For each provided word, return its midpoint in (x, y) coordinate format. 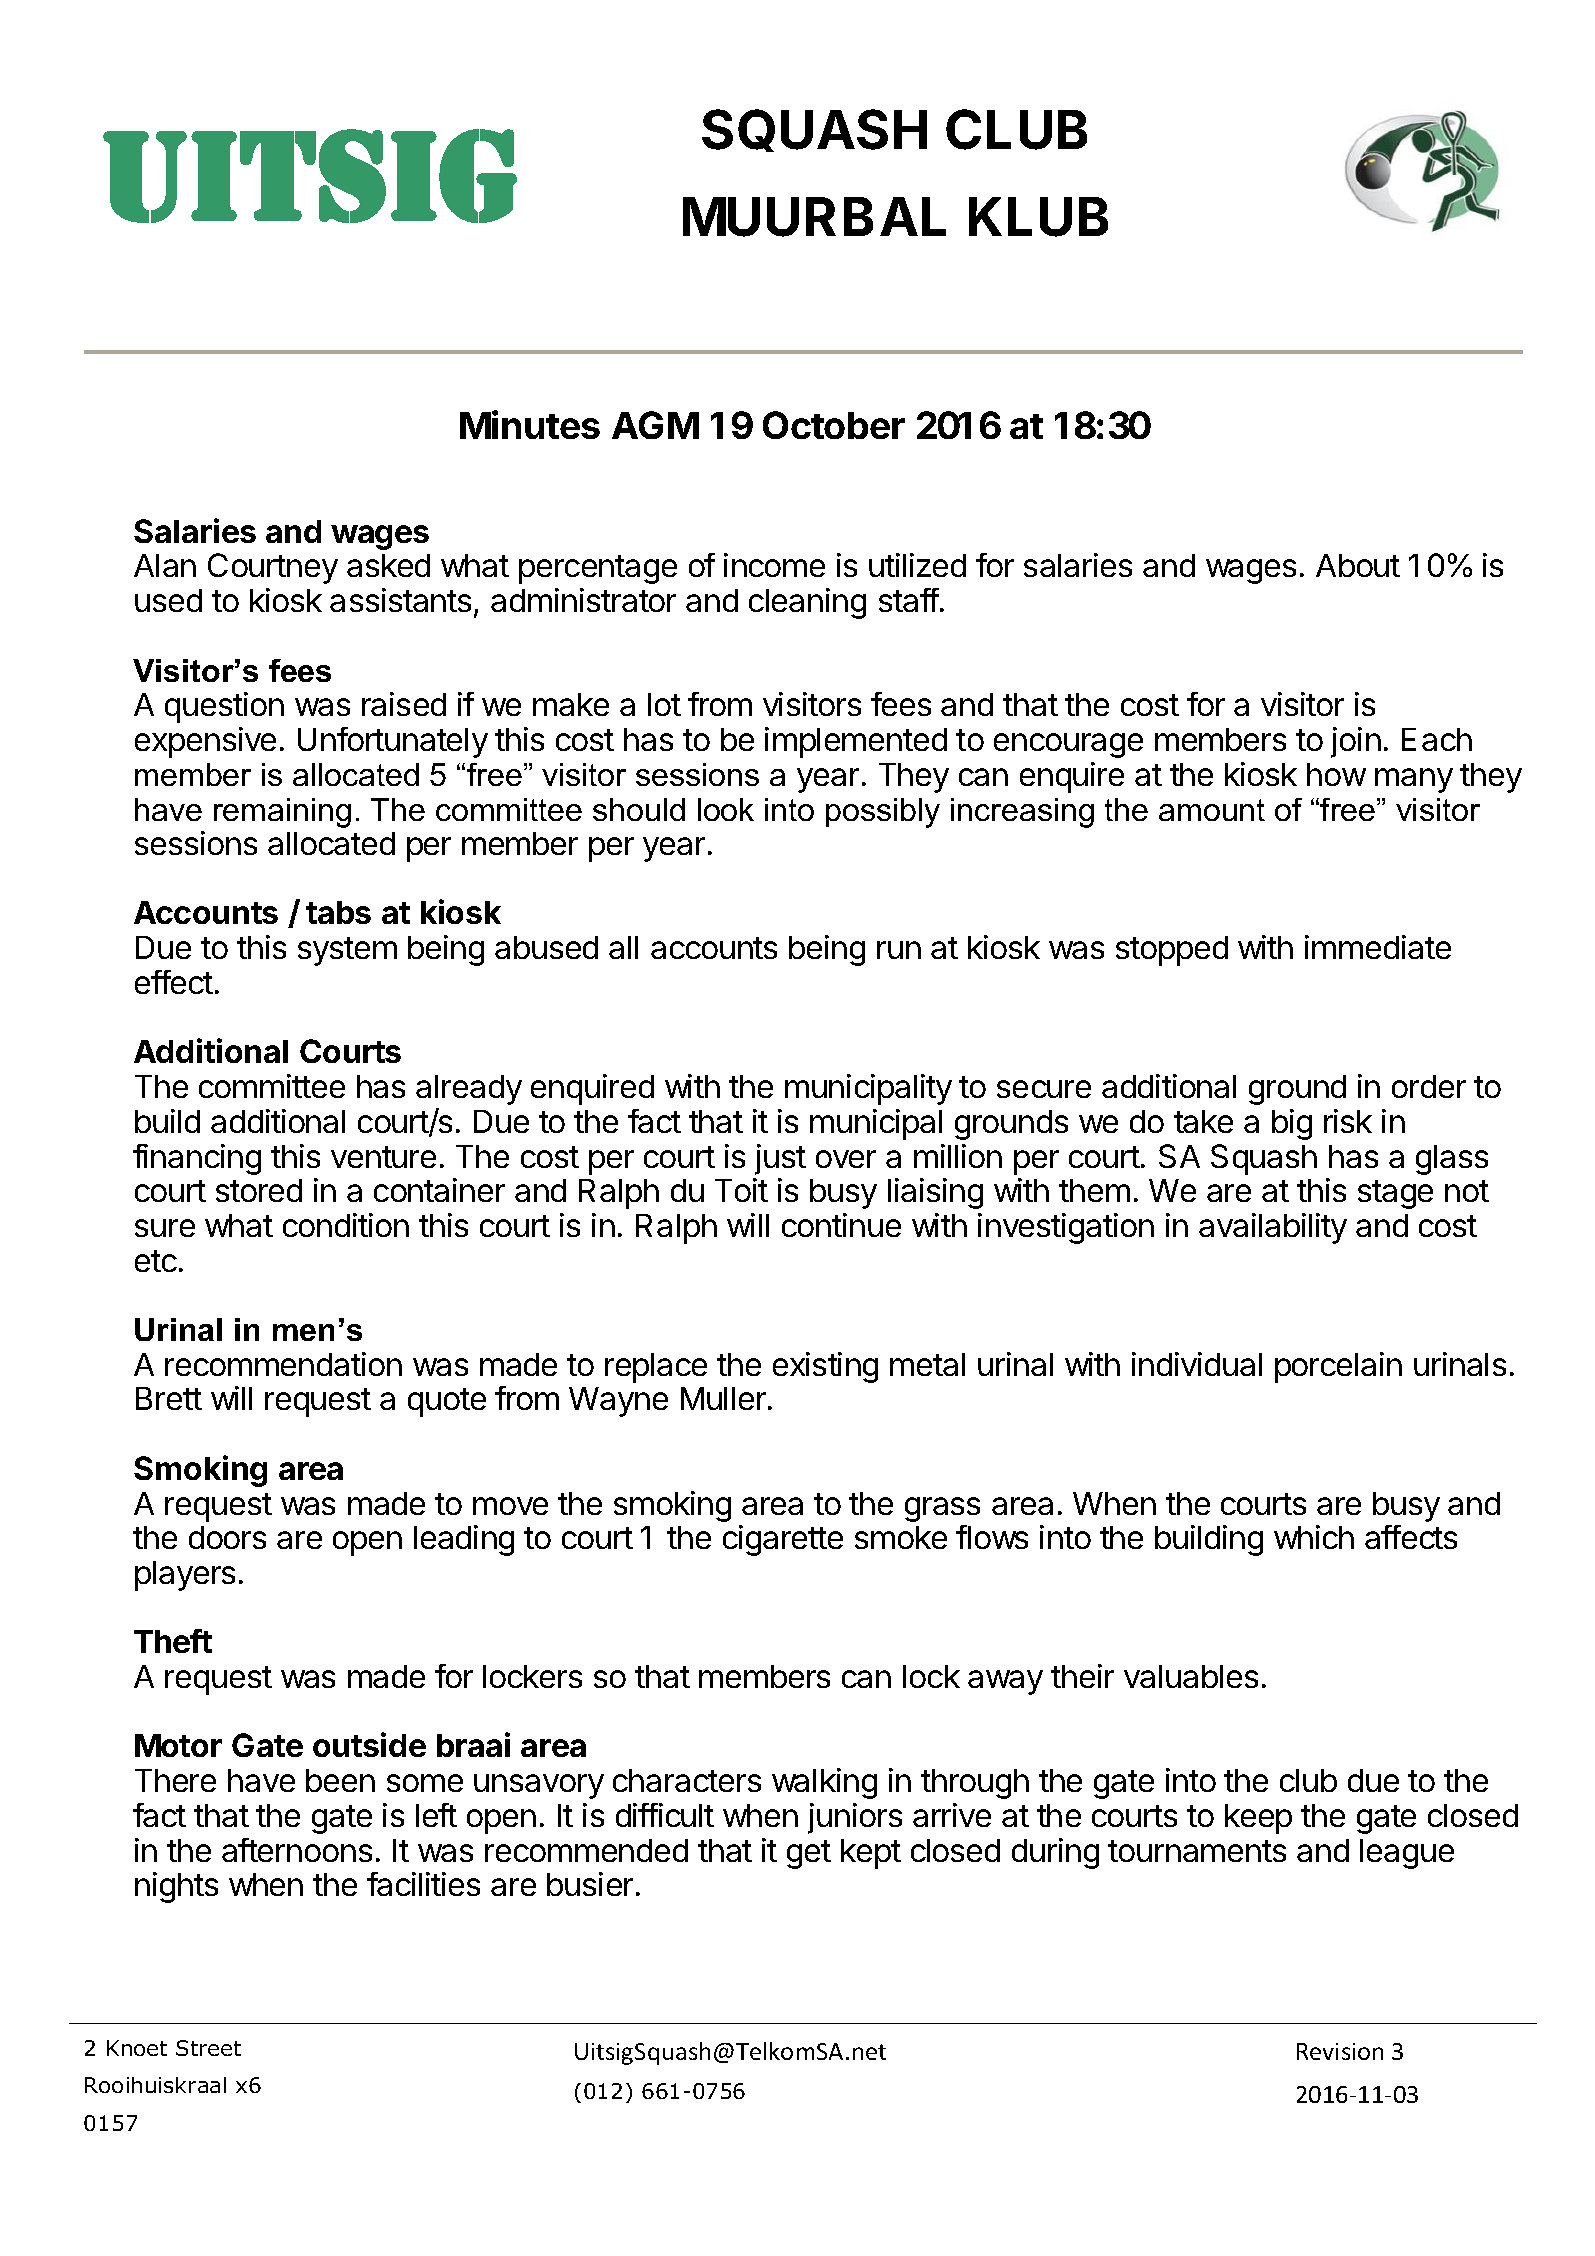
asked (388, 565)
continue (841, 1225)
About (1358, 565)
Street (208, 2048)
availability (1273, 1228)
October (834, 425)
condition (346, 1225)
